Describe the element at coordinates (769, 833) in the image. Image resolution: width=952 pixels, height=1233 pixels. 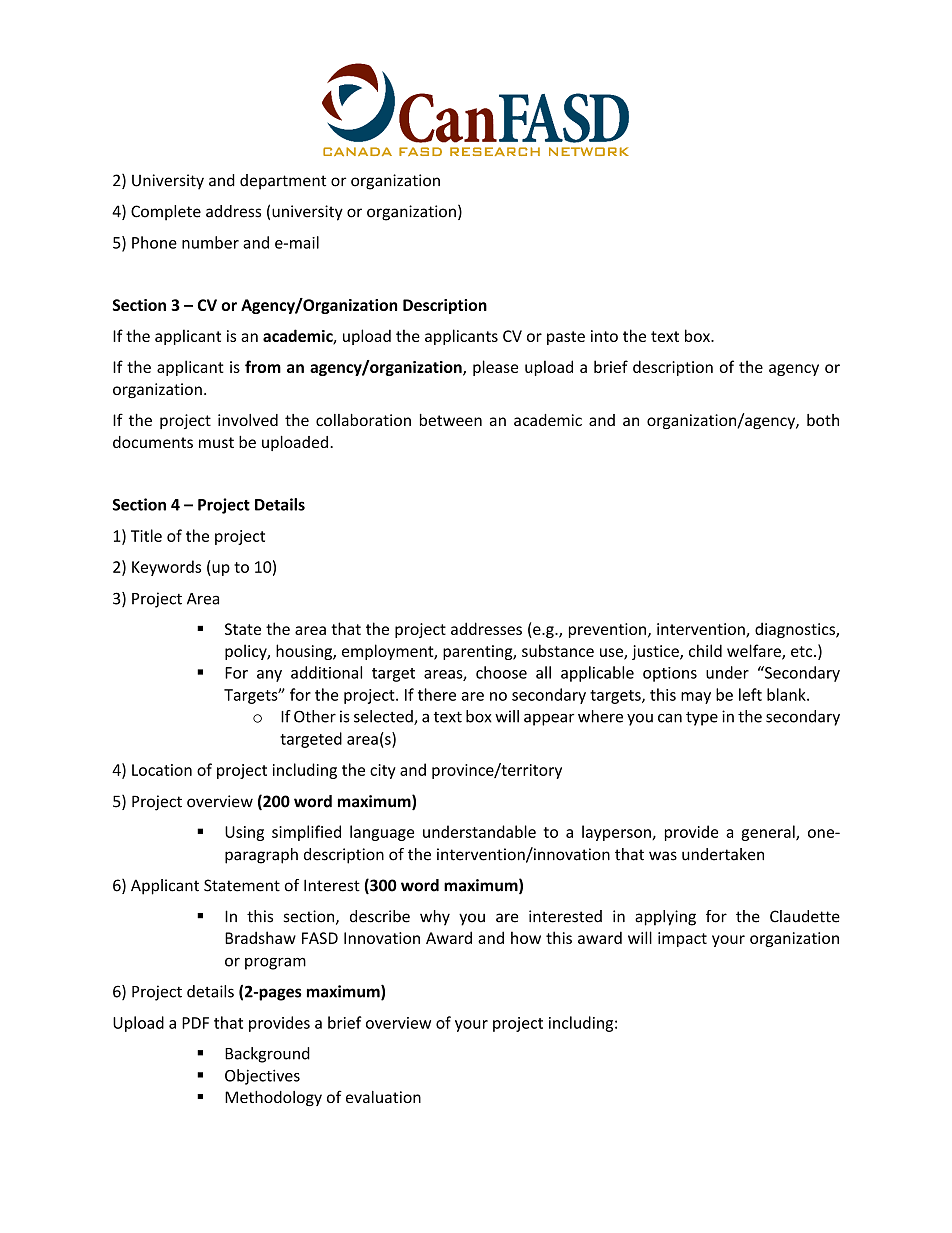
I see `general` at that location.
